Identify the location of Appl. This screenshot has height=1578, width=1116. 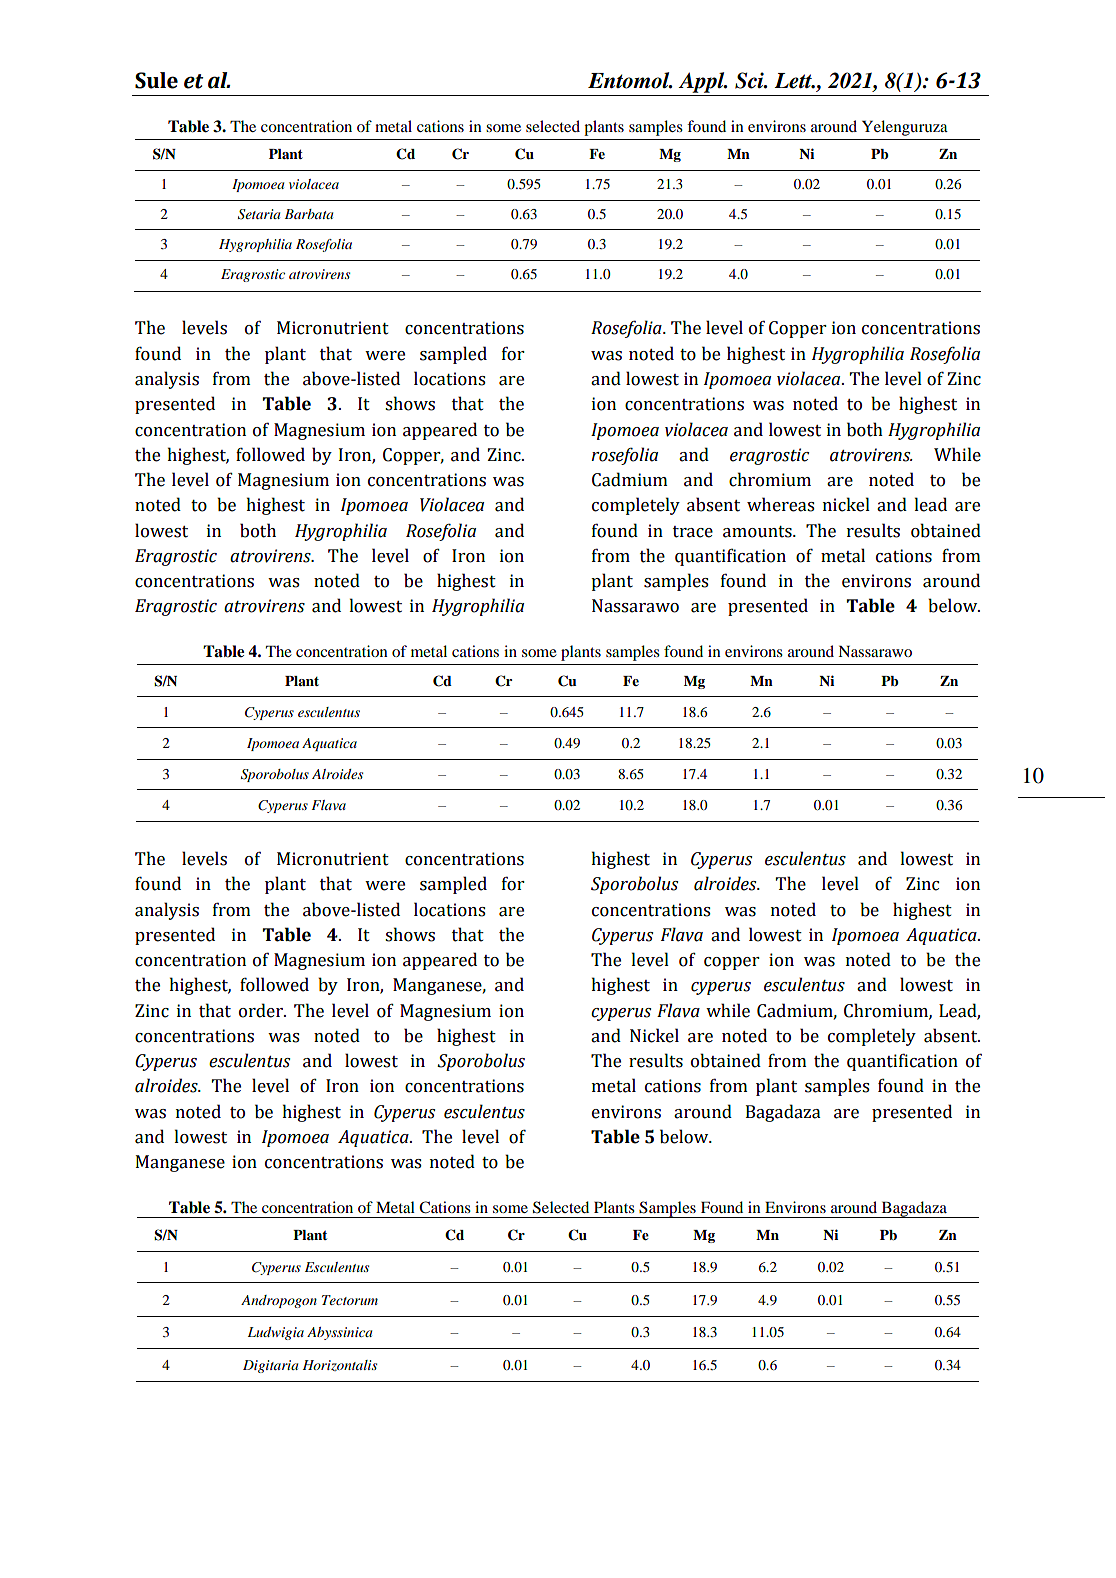
(702, 82).
